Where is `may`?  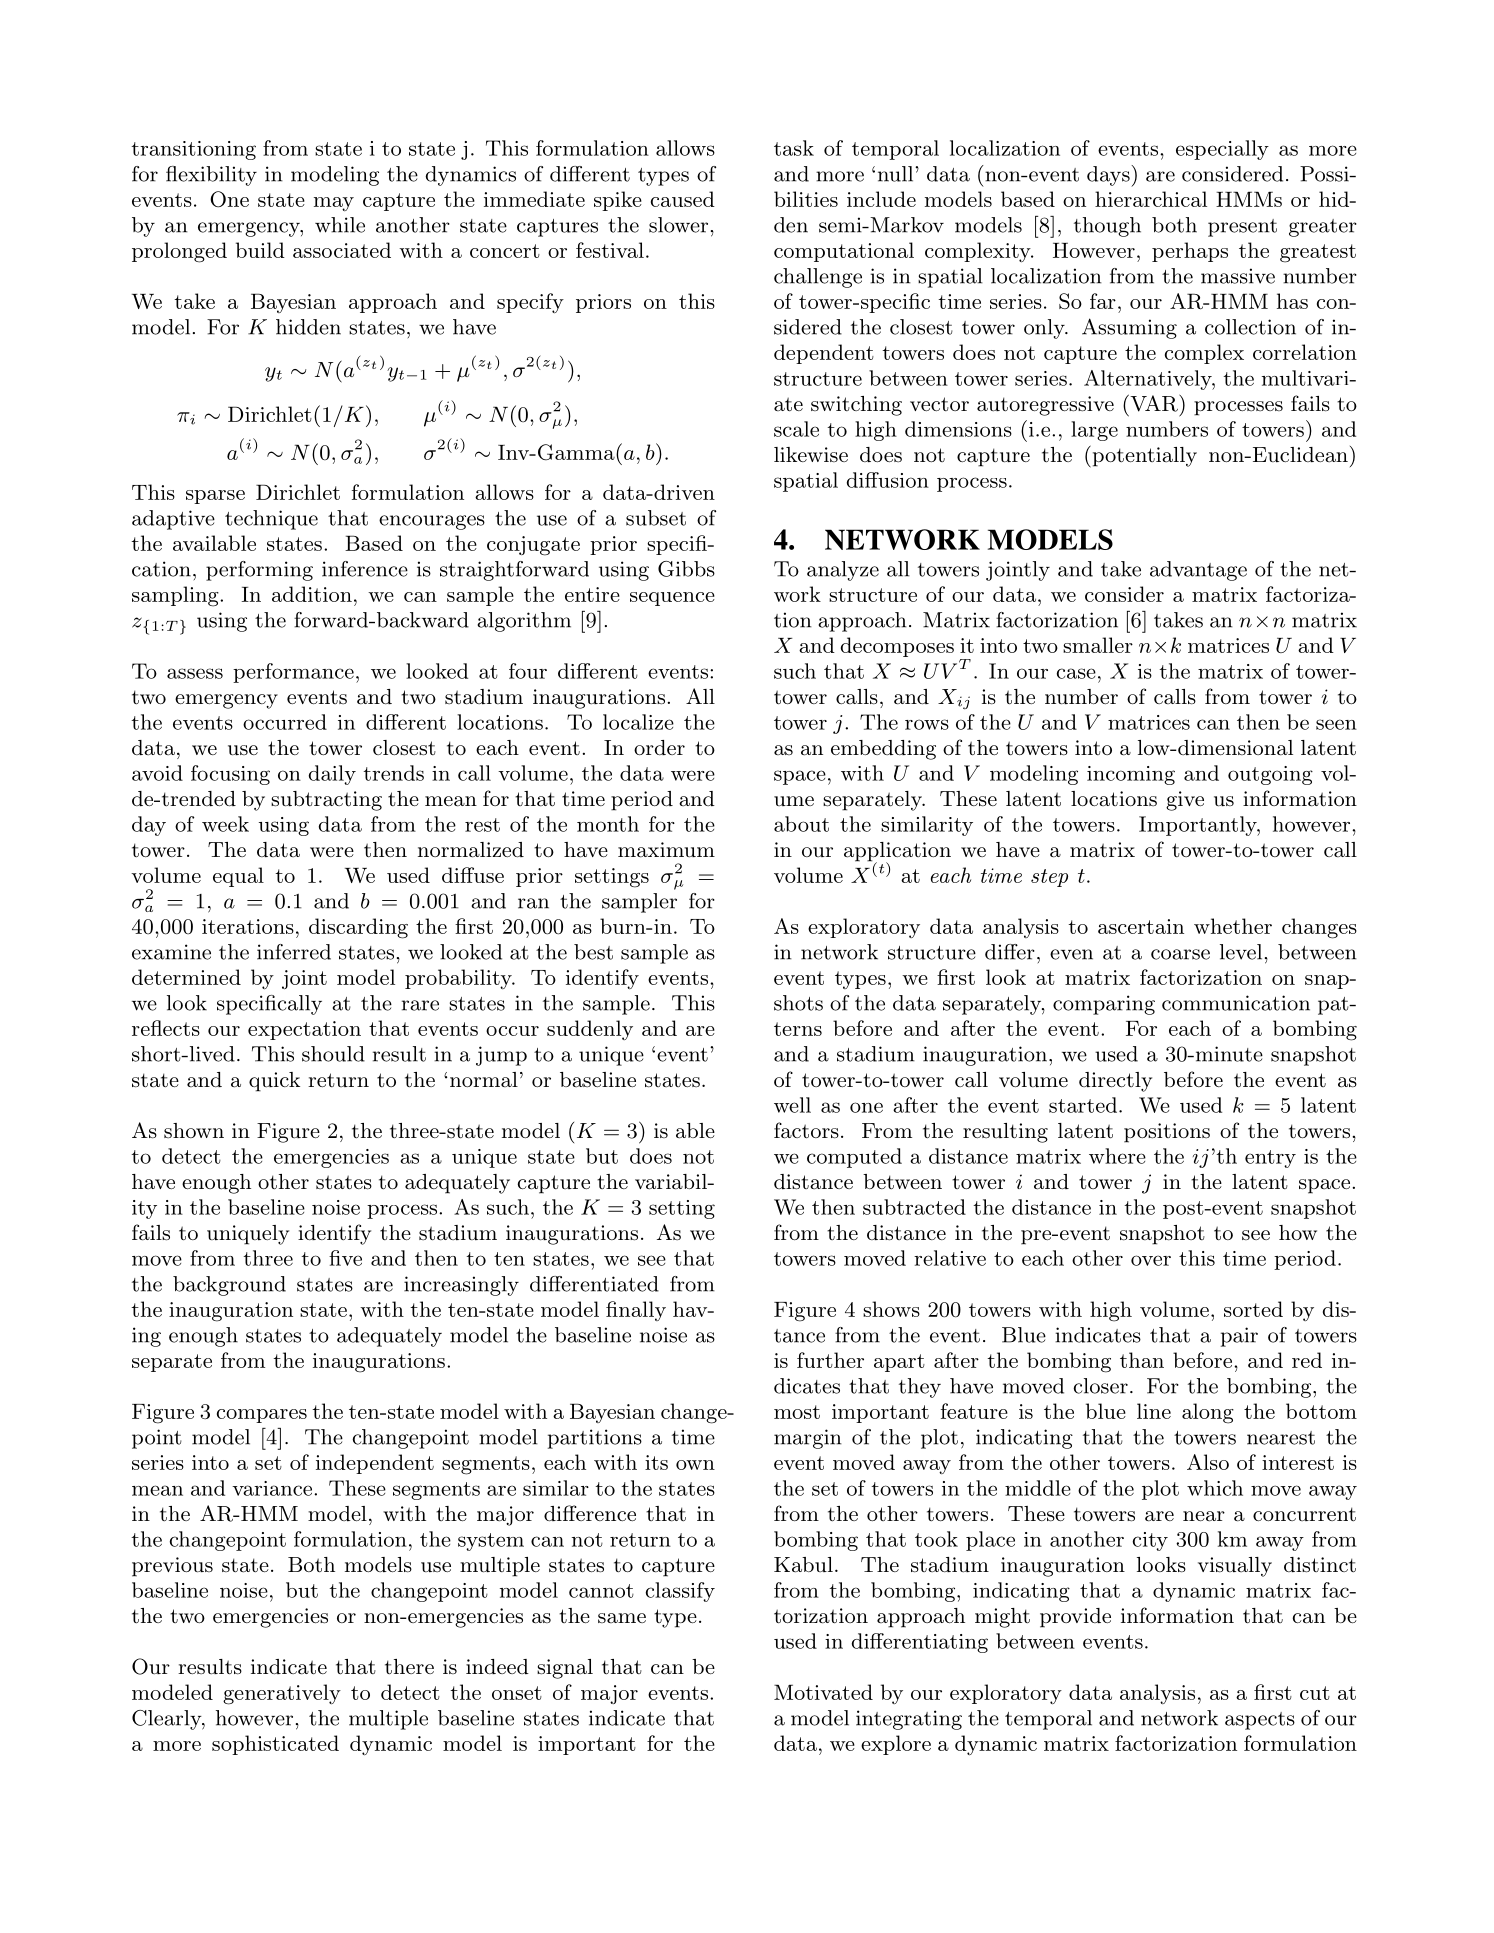
may is located at coordinates (334, 204).
